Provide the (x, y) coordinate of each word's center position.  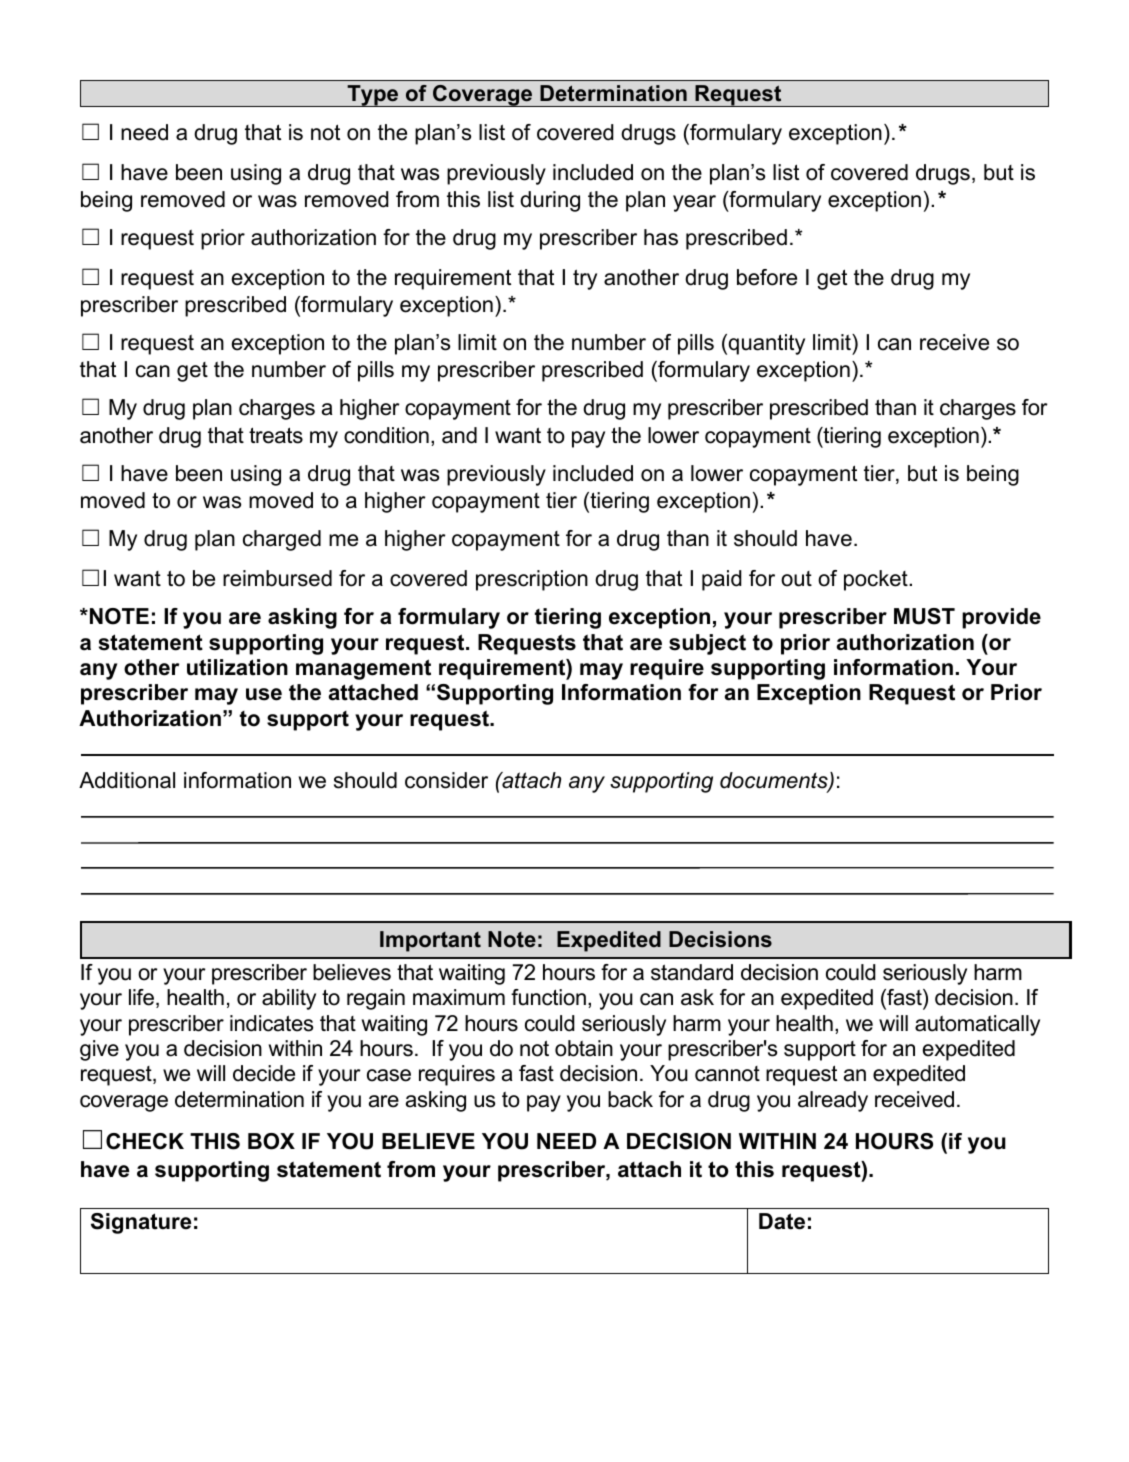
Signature (141, 1223)
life (143, 998)
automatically (977, 1025)
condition (386, 435)
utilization (237, 667)
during (550, 201)
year (694, 203)
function (548, 997)
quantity (766, 344)
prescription (532, 580)
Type (373, 96)
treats (276, 435)
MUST (924, 616)
